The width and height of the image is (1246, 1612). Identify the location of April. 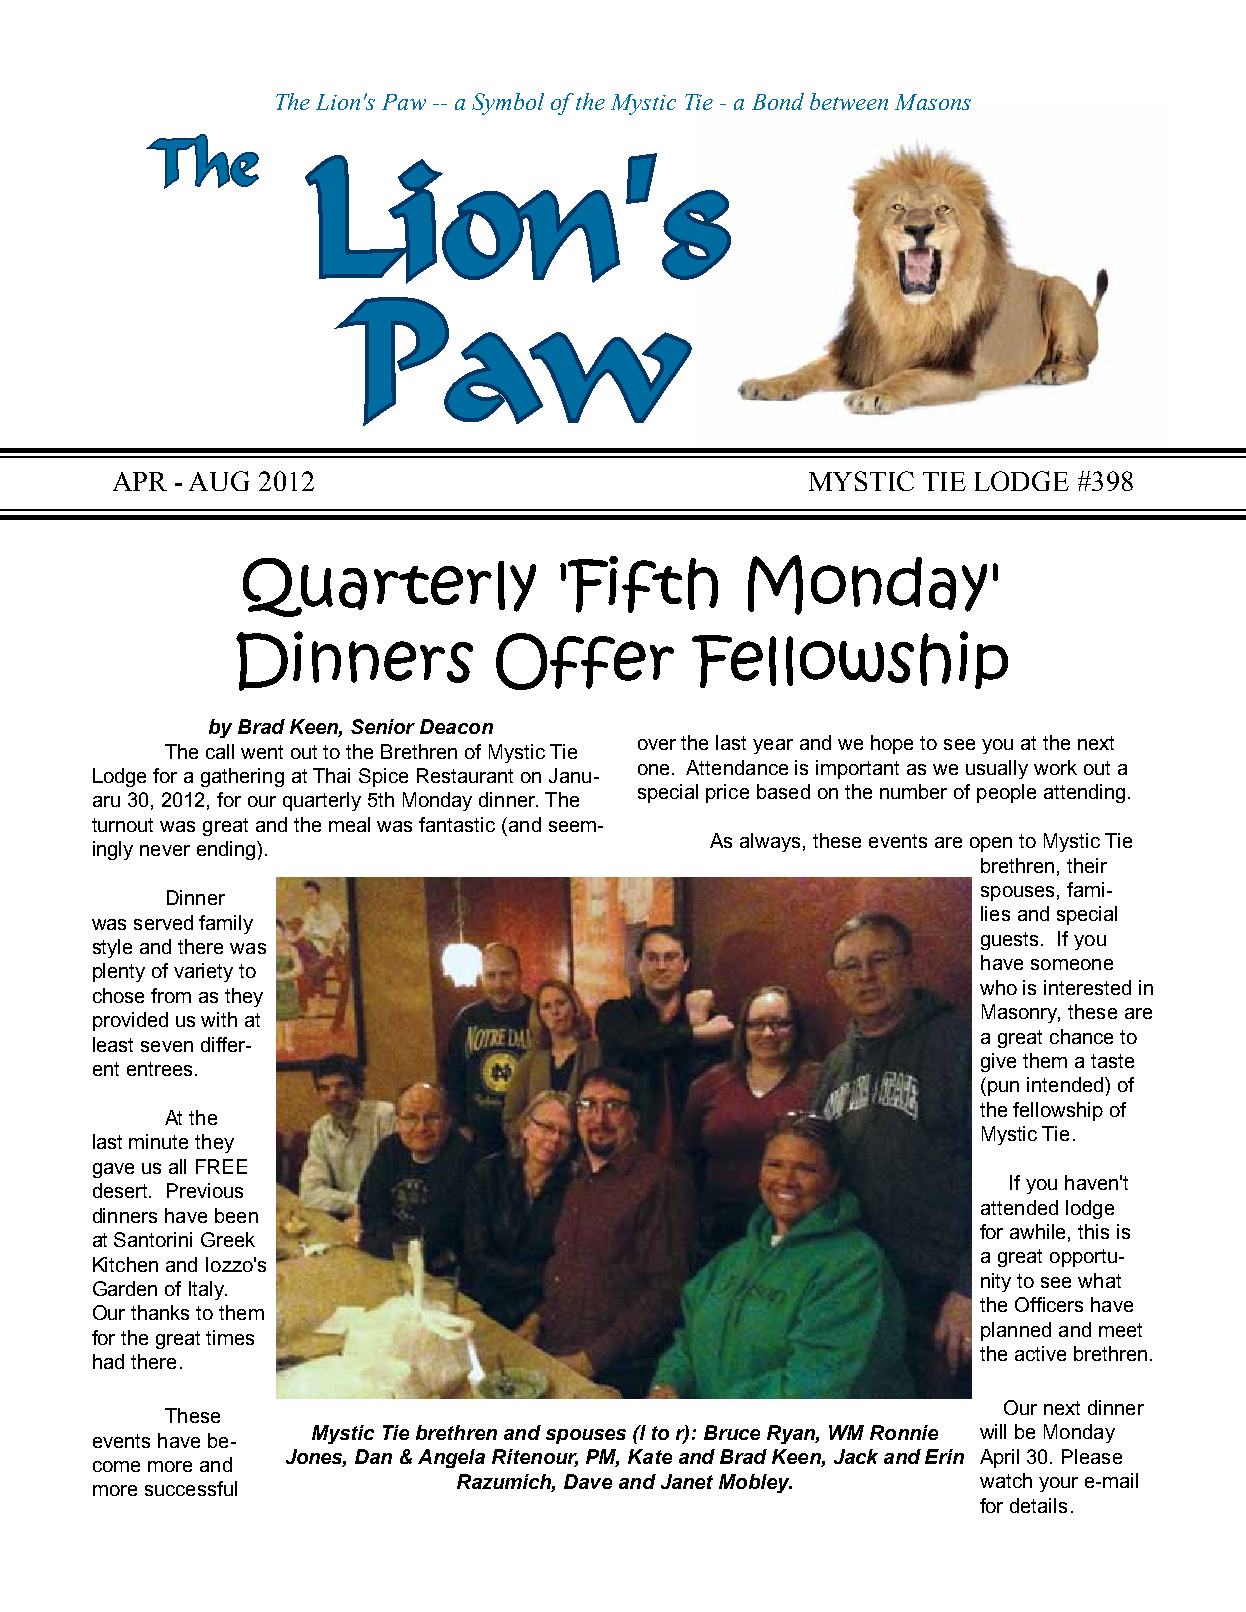
(999, 1458).
